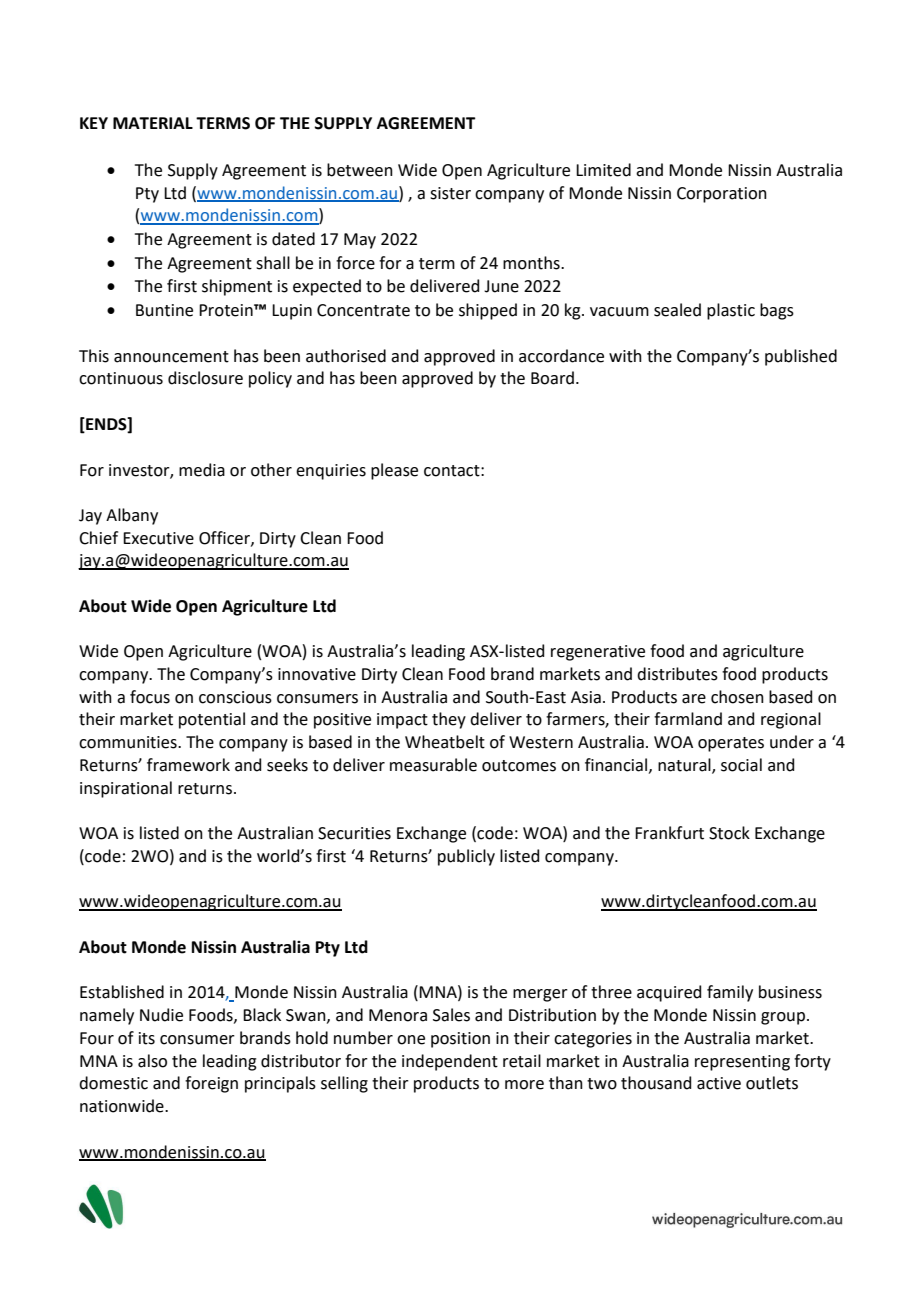 This document has height=1307, width=924. I want to click on operates, so click(731, 744).
